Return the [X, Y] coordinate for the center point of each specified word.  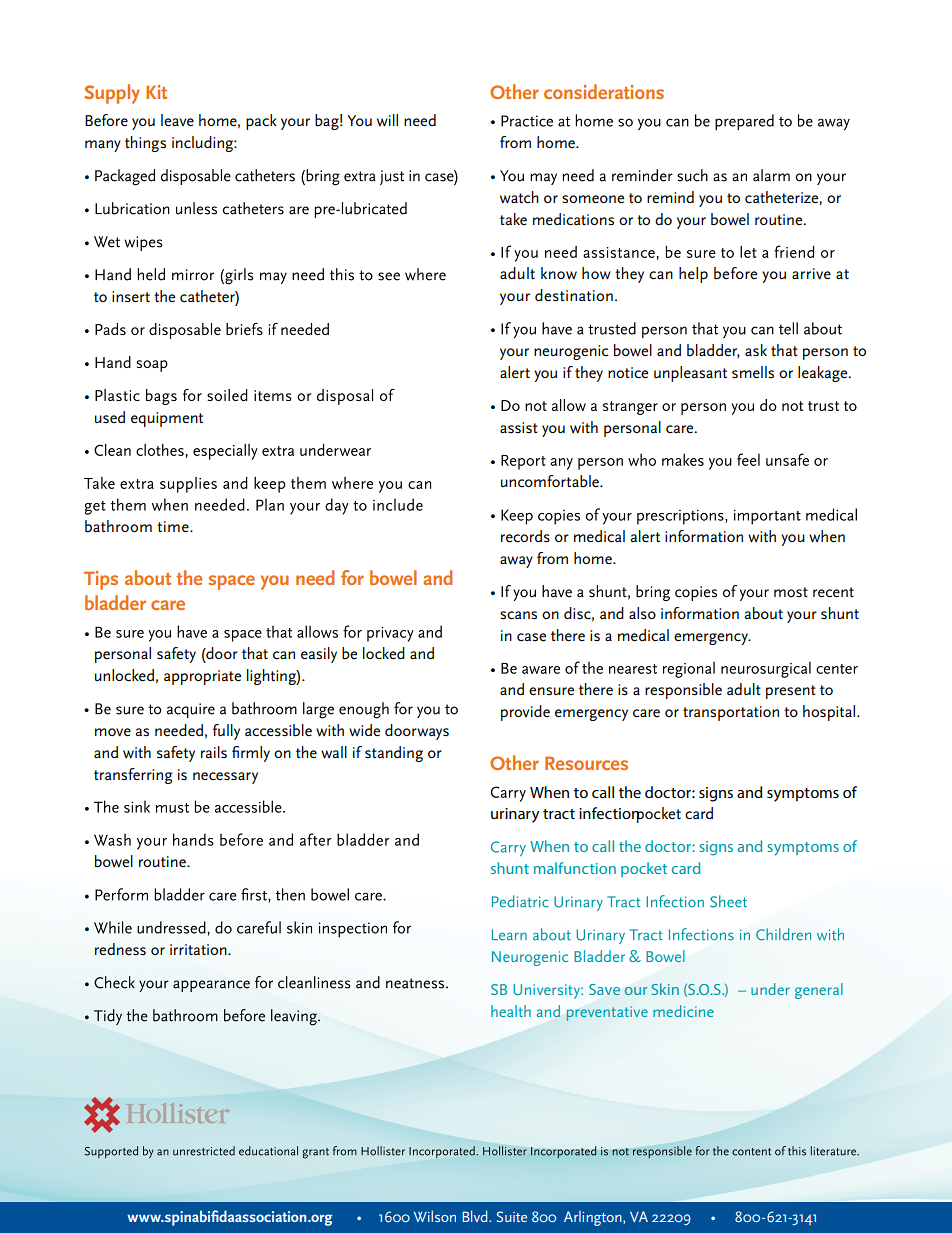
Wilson [435, 1216]
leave [177, 120]
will [387, 120]
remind [670, 197]
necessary [225, 778]
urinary [515, 815]
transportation [731, 713]
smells [753, 372]
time [174, 527]
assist [519, 427]
